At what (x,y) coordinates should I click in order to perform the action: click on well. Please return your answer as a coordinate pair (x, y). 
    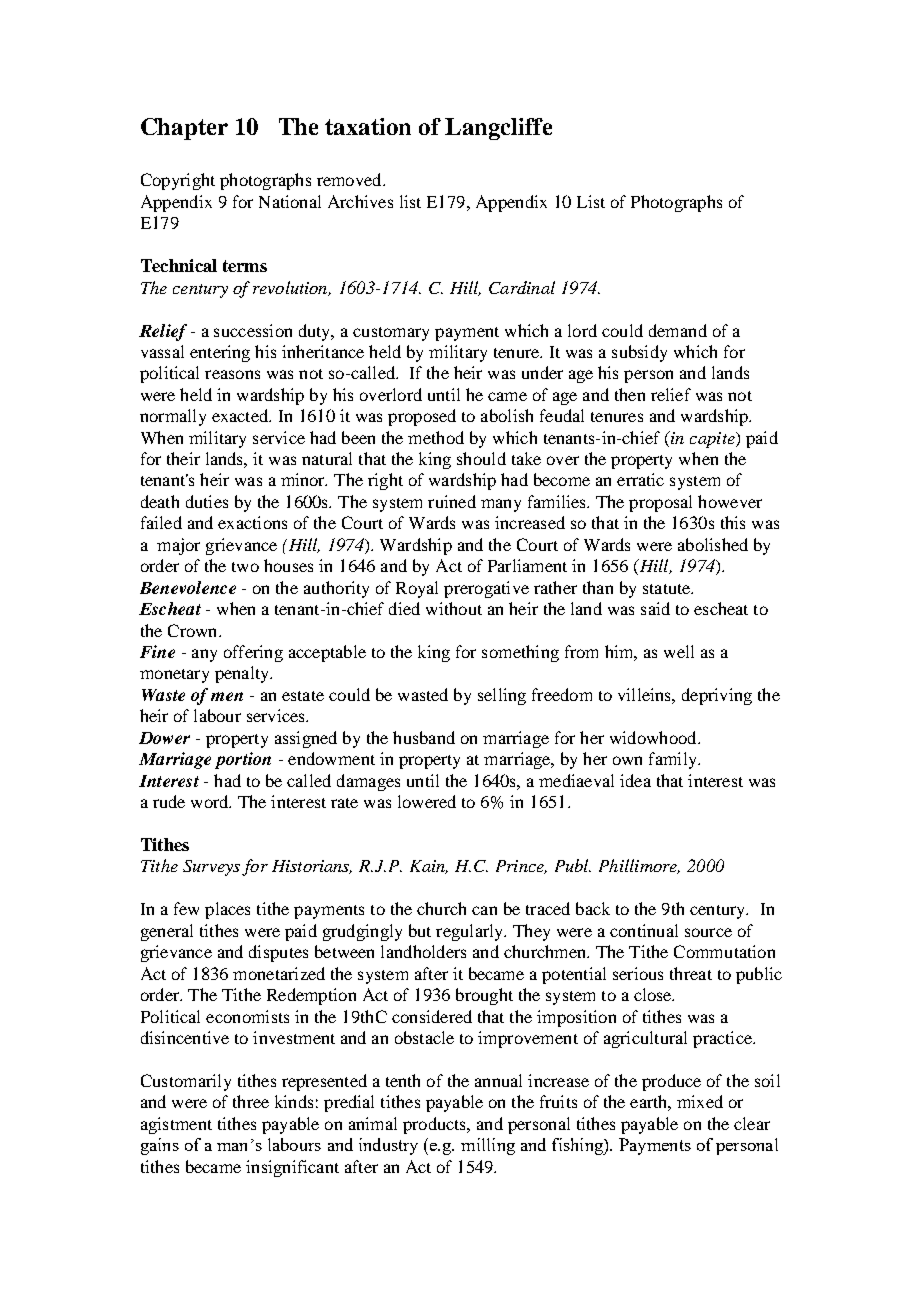
    Looking at the image, I should click on (679, 651).
